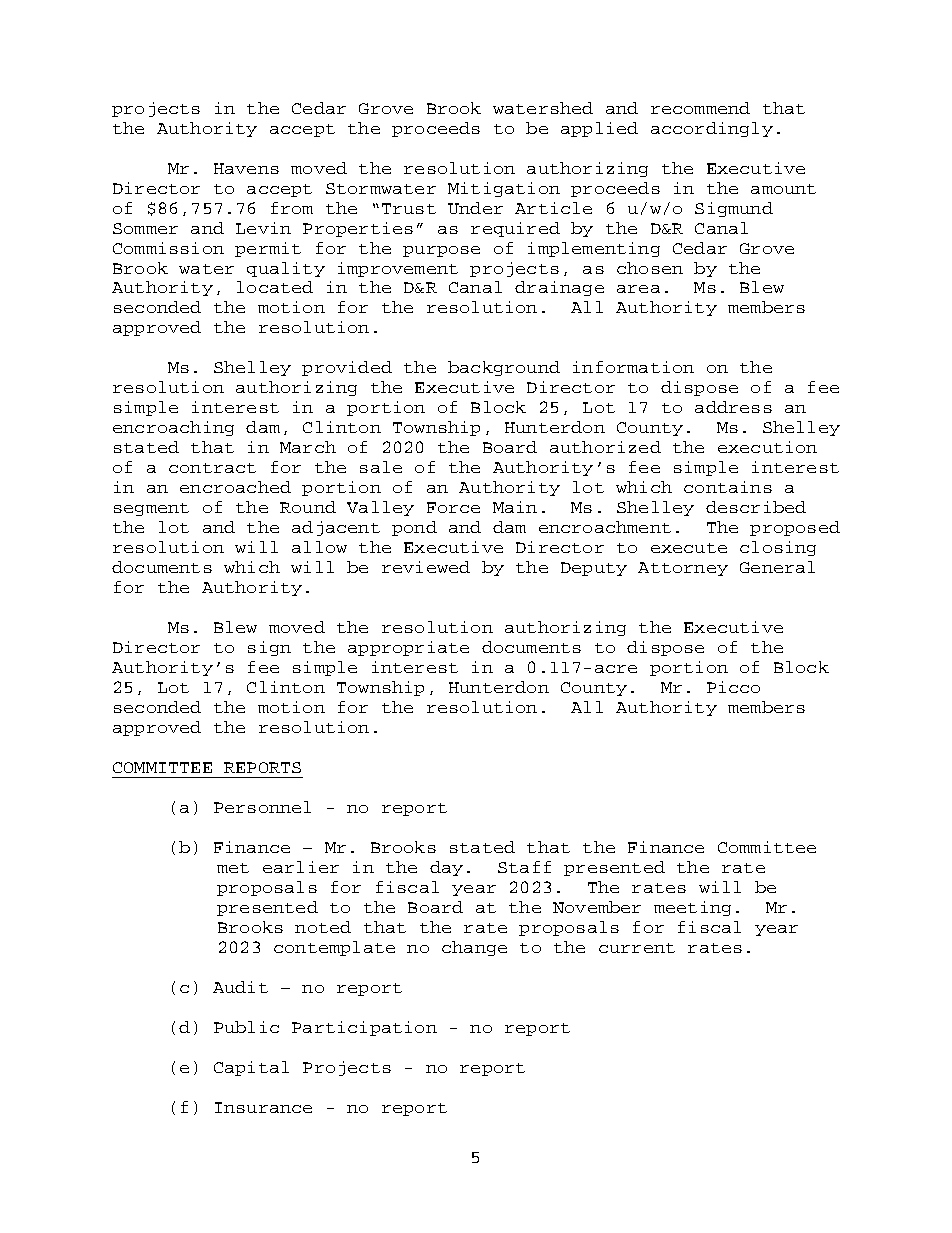 Image resolution: width=952 pixels, height=1233 pixels. Describe the element at coordinates (633, 367) in the screenshot. I see `information` at that location.
